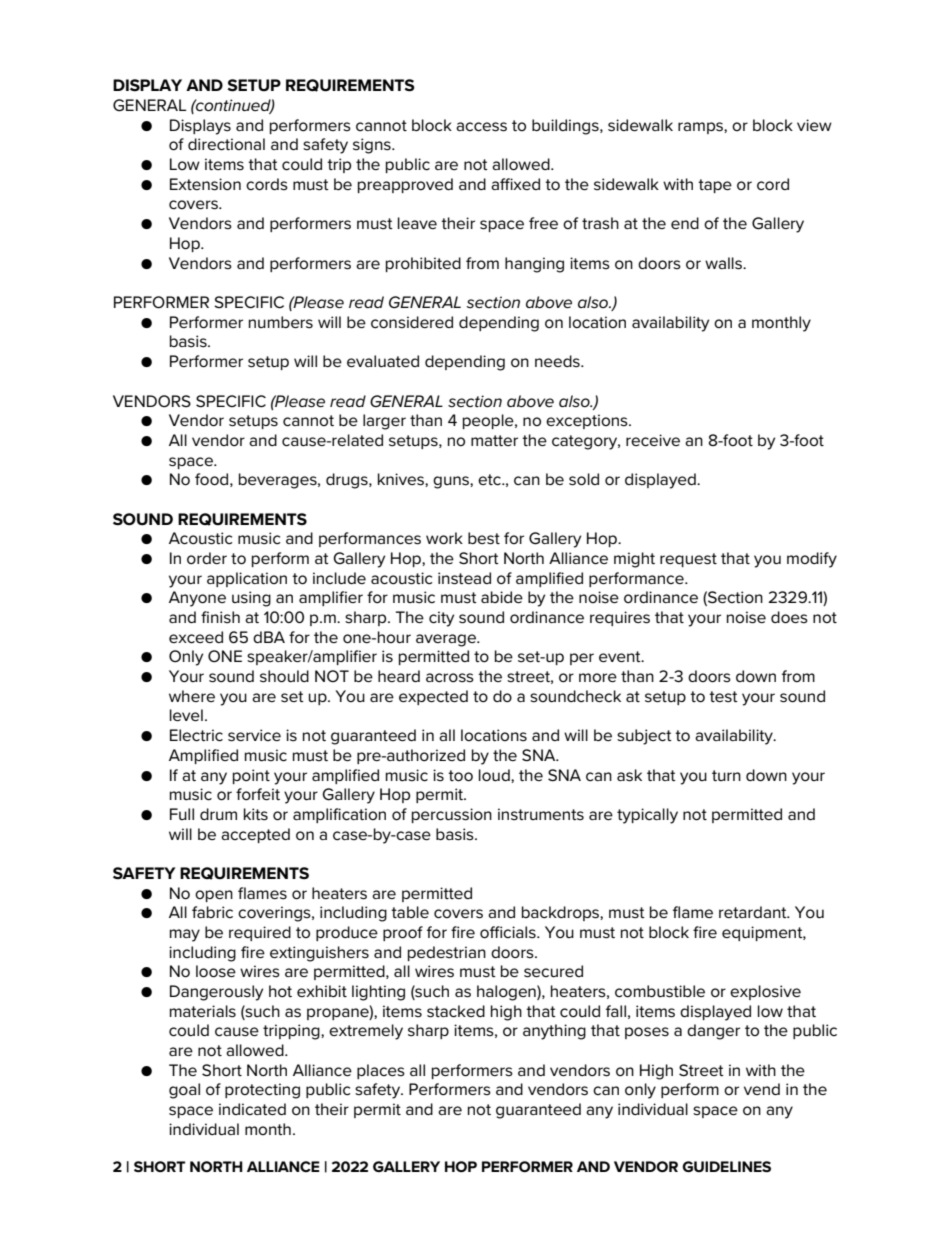  I want to click on should, so click(284, 676).
